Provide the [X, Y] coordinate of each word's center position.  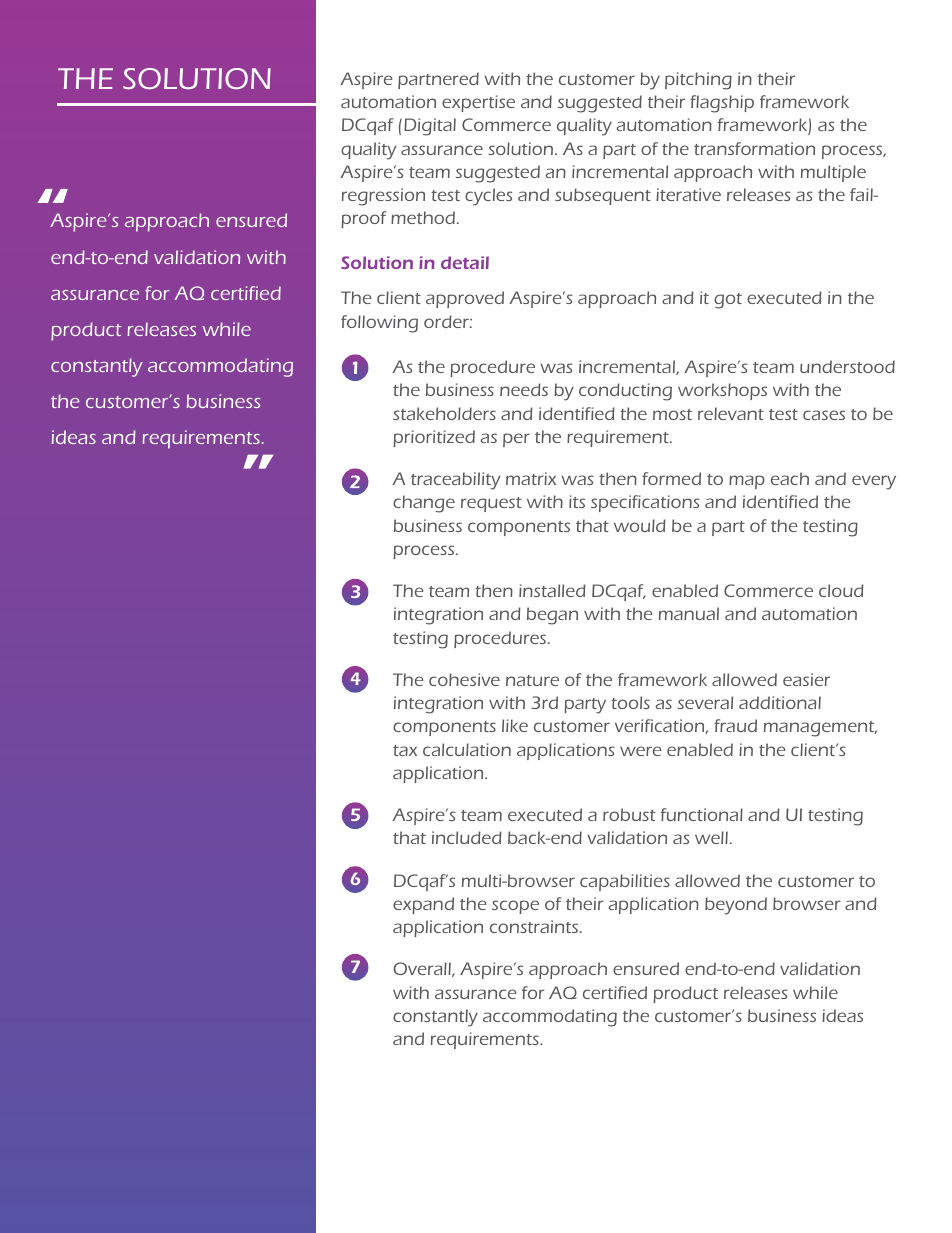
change [424, 504]
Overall [423, 969]
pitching [698, 81]
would [640, 525]
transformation [754, 148]
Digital [430, 127]
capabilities [625, 882]
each [790, 478]
